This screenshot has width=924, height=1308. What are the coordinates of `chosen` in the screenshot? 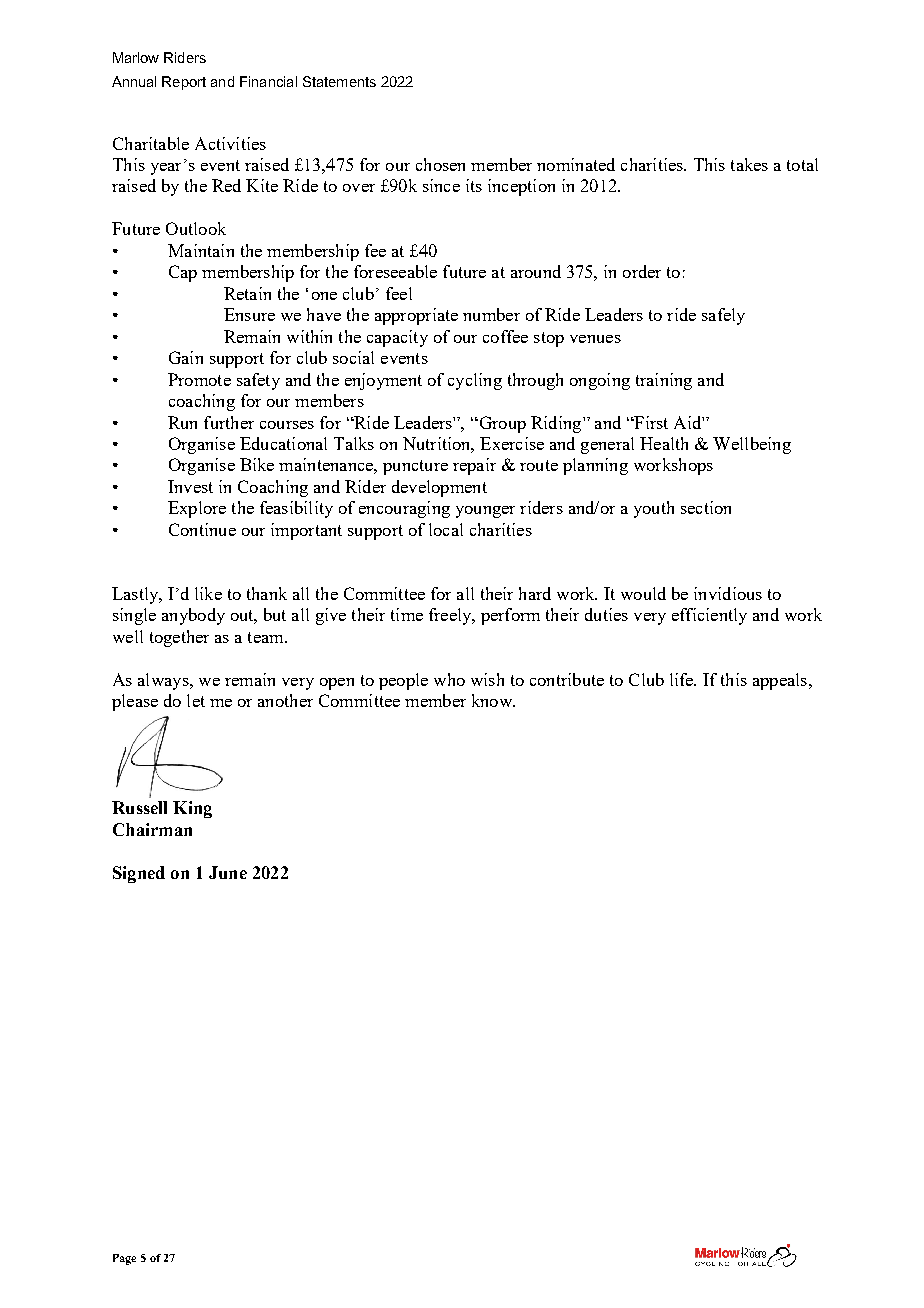 It's located at (440, 164).
